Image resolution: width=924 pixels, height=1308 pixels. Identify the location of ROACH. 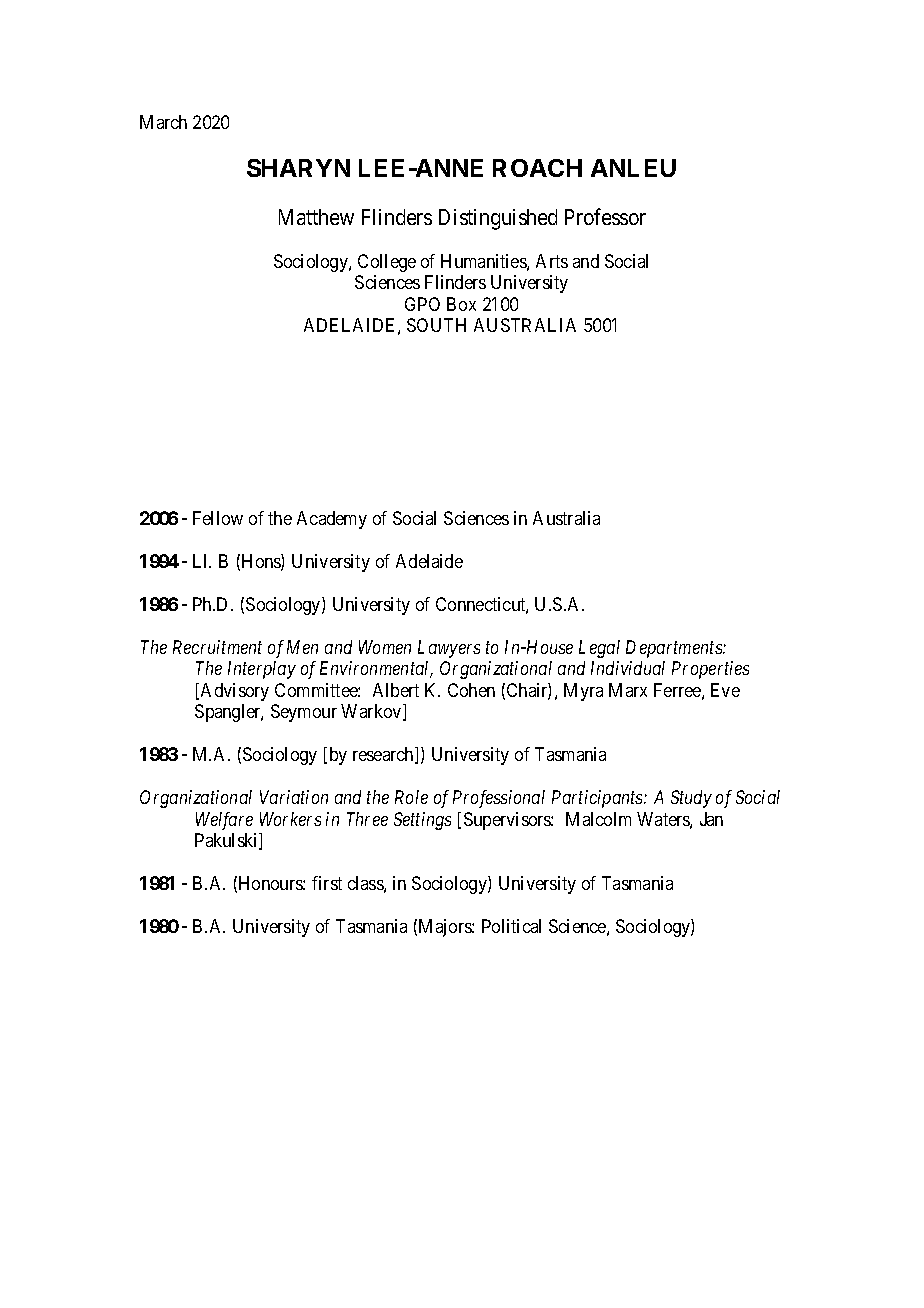
(537, 168).
